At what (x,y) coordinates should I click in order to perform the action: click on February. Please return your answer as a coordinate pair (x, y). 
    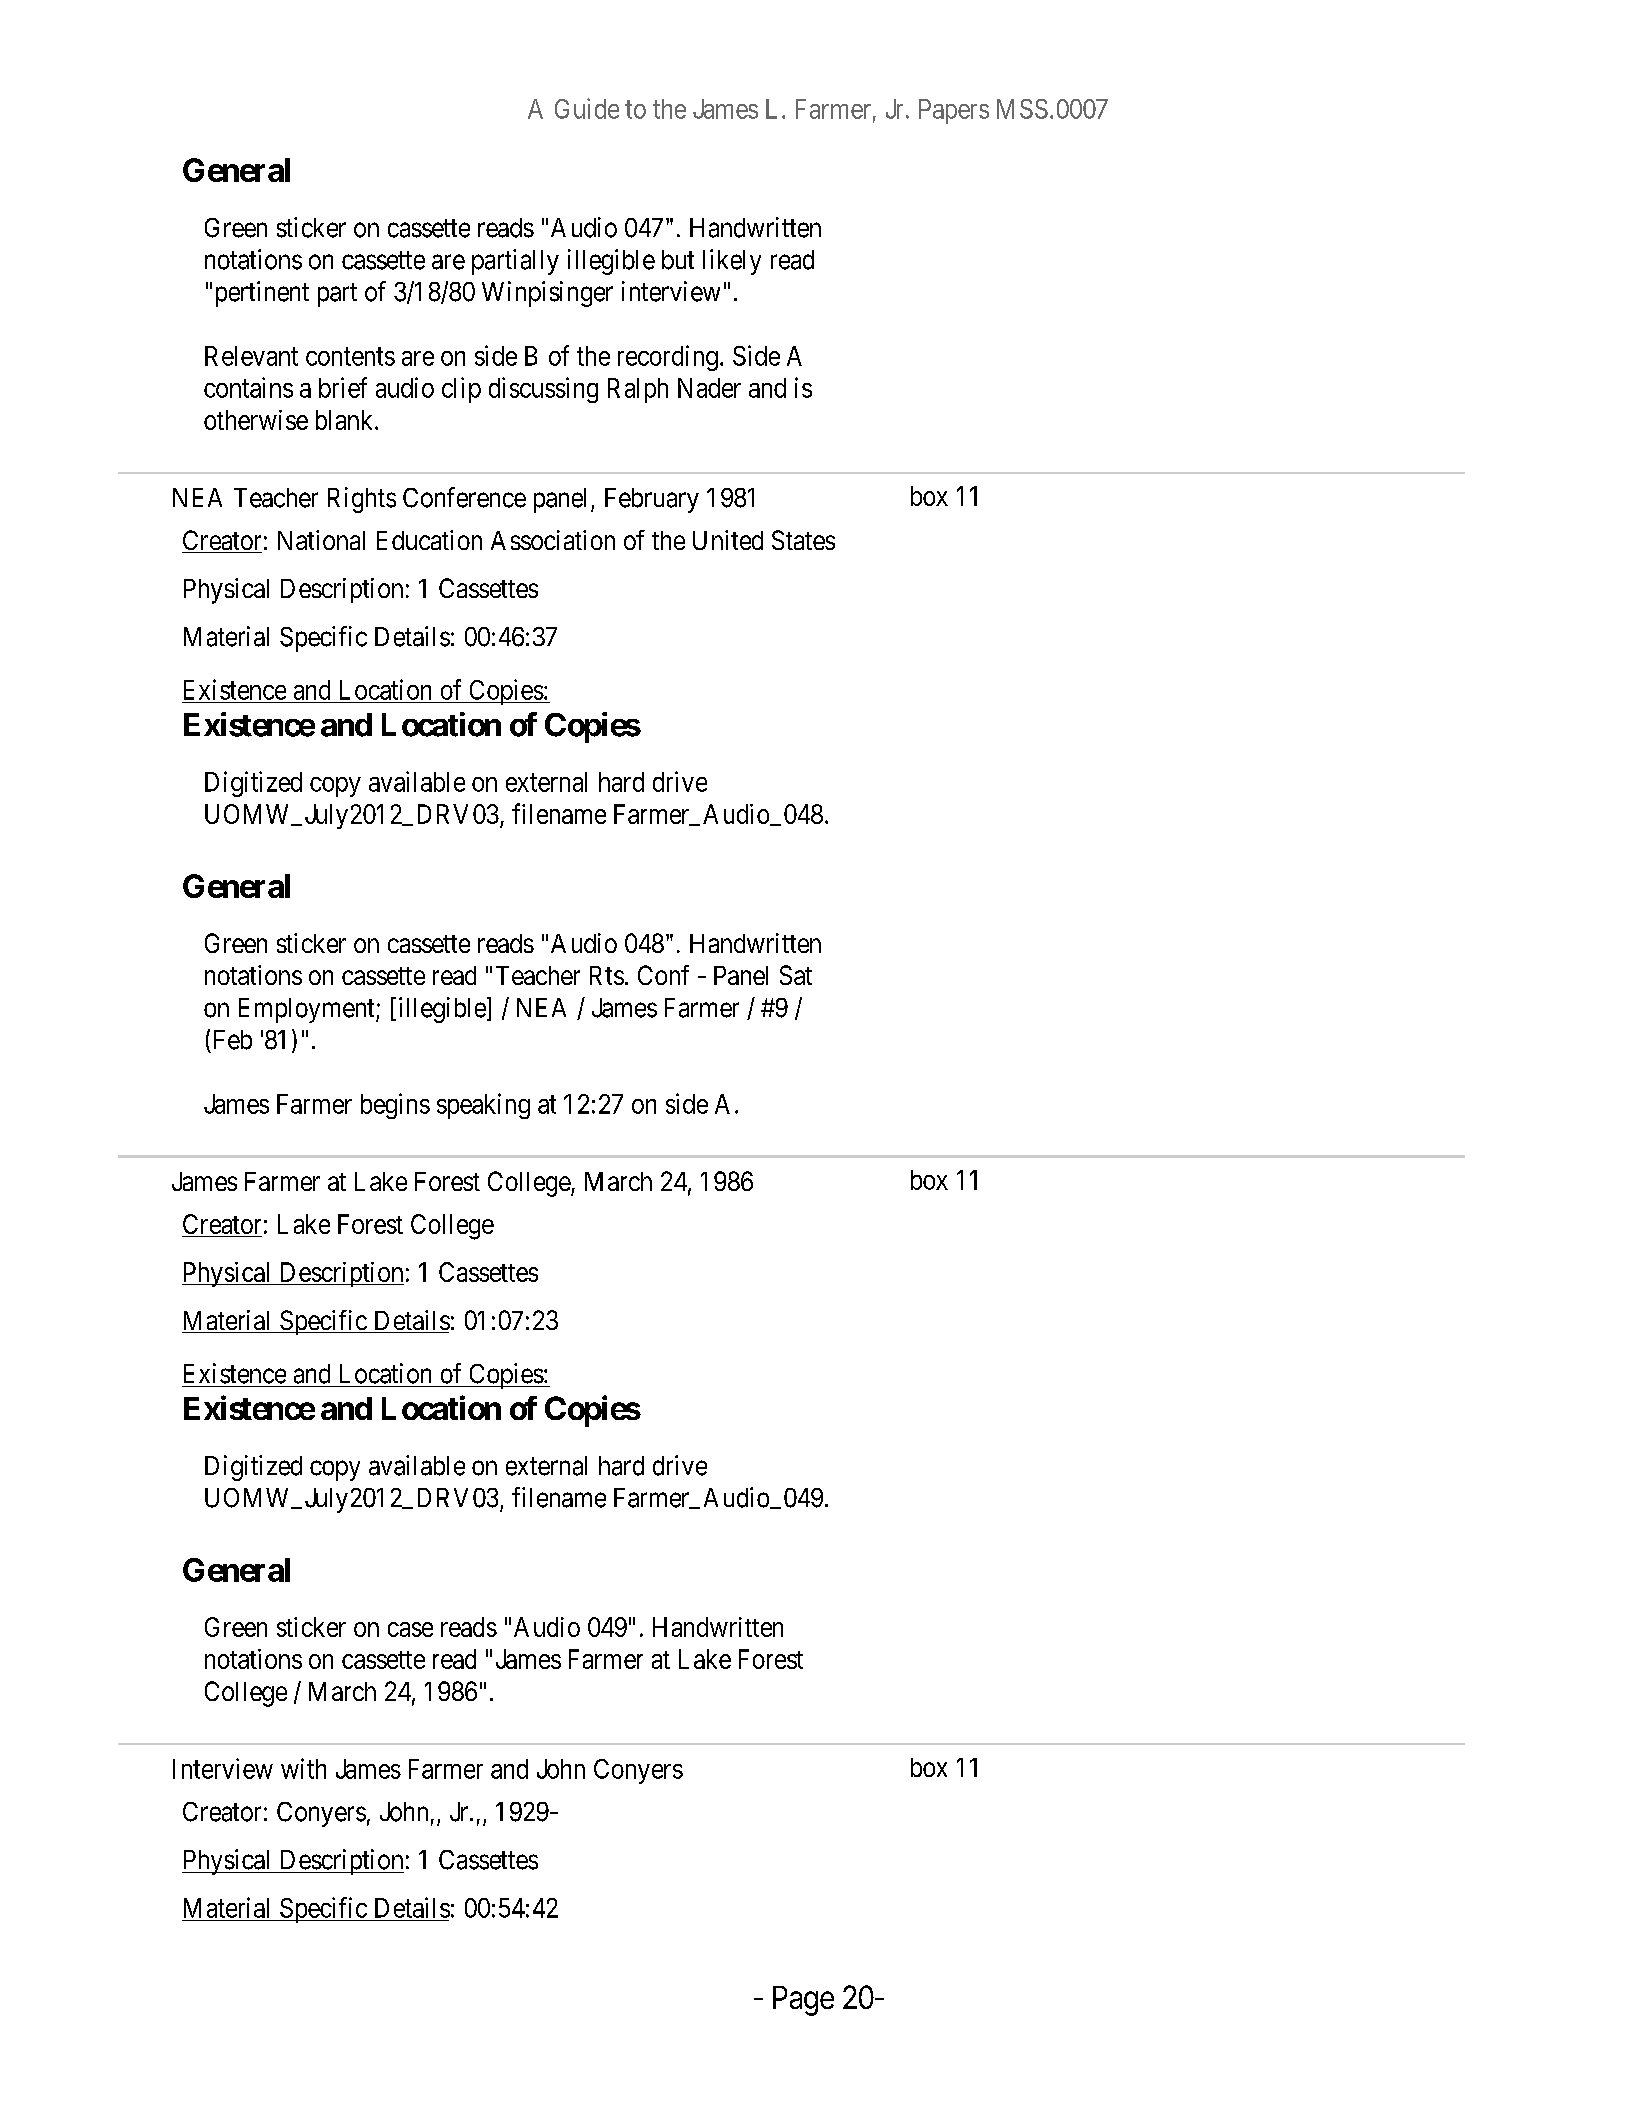
    Looking at the image, I should click on (652, 500).
